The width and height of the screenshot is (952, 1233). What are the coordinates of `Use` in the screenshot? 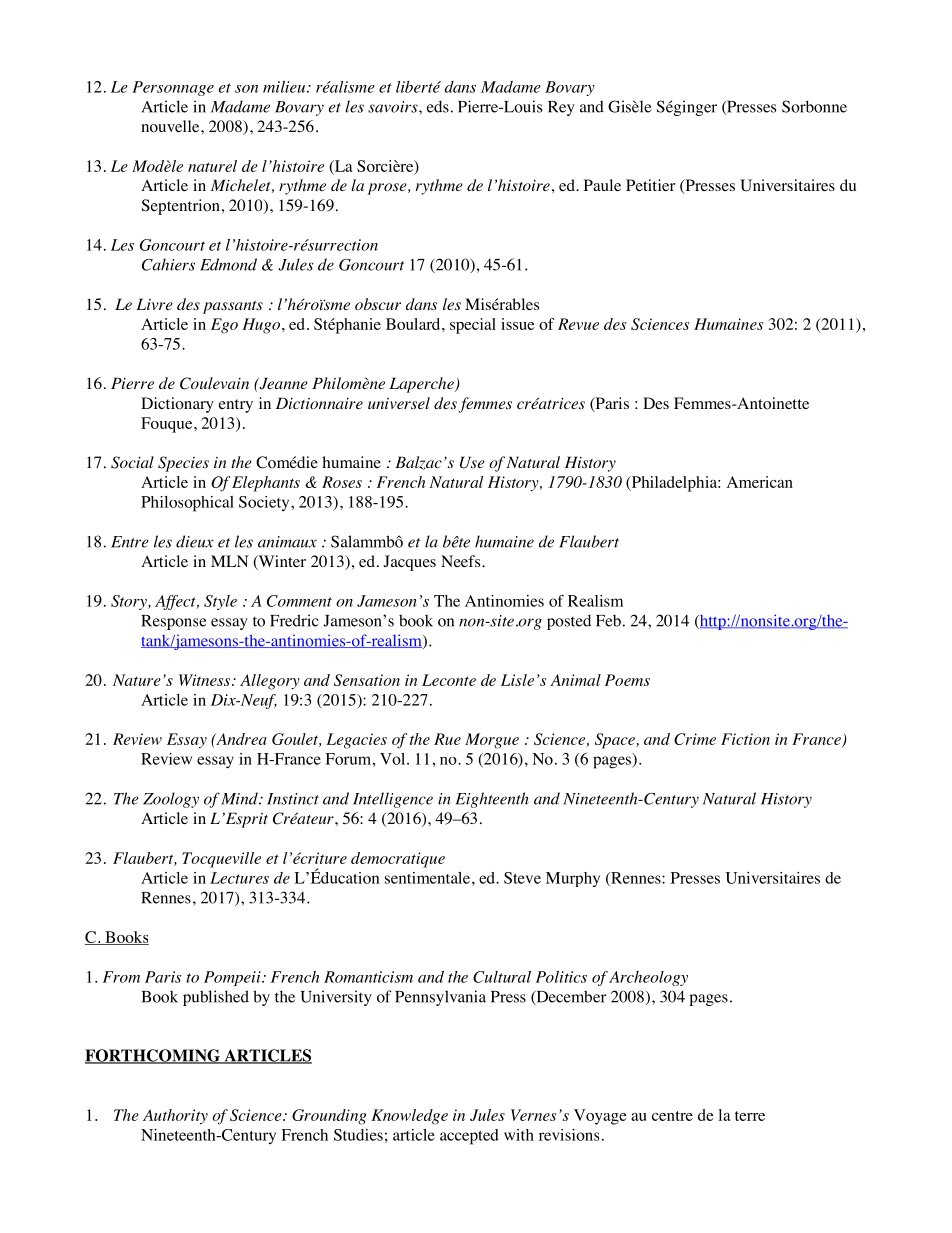 It's located at (472, 462).
